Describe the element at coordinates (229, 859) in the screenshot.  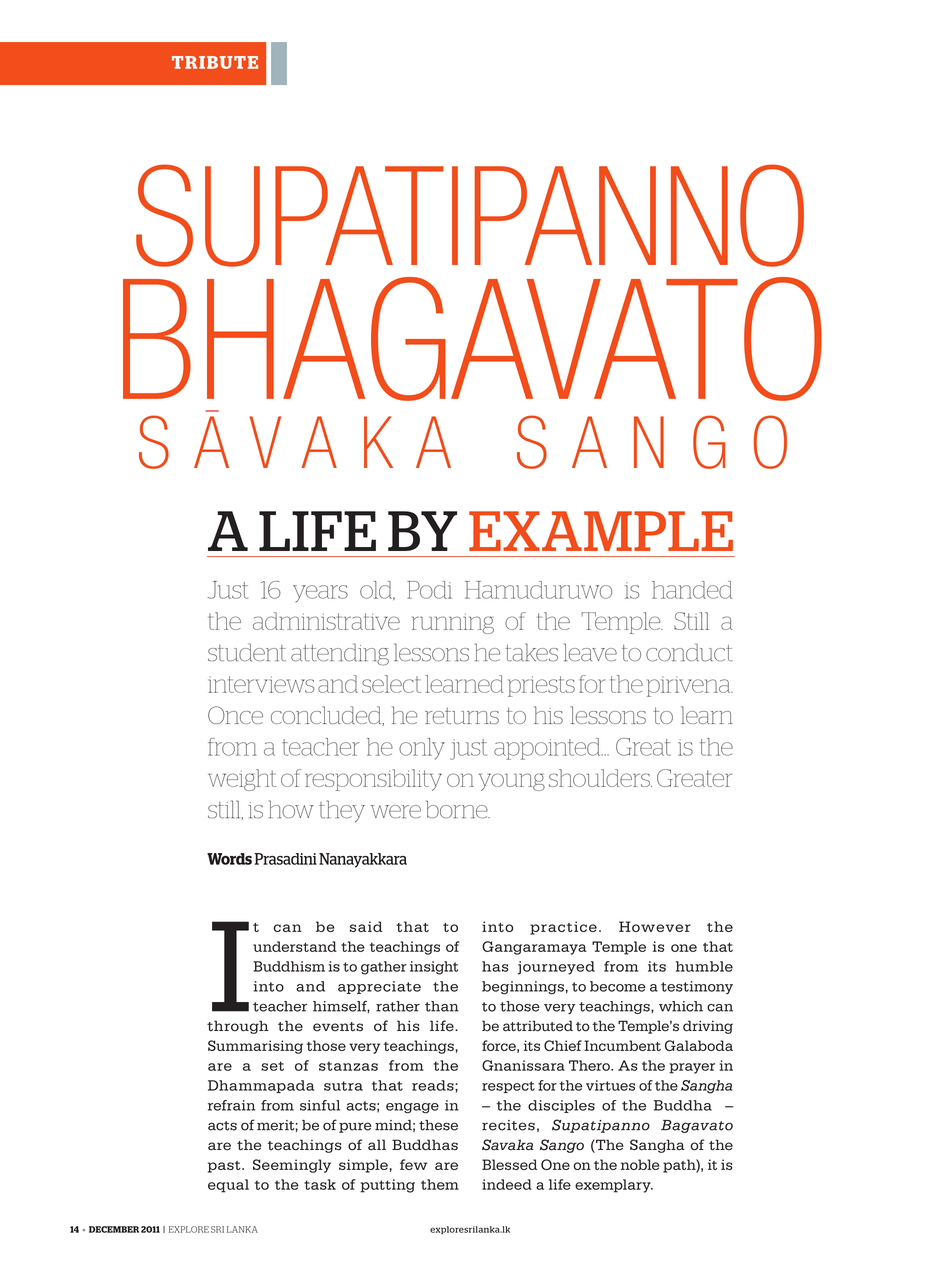
I see `Words` at that location.
